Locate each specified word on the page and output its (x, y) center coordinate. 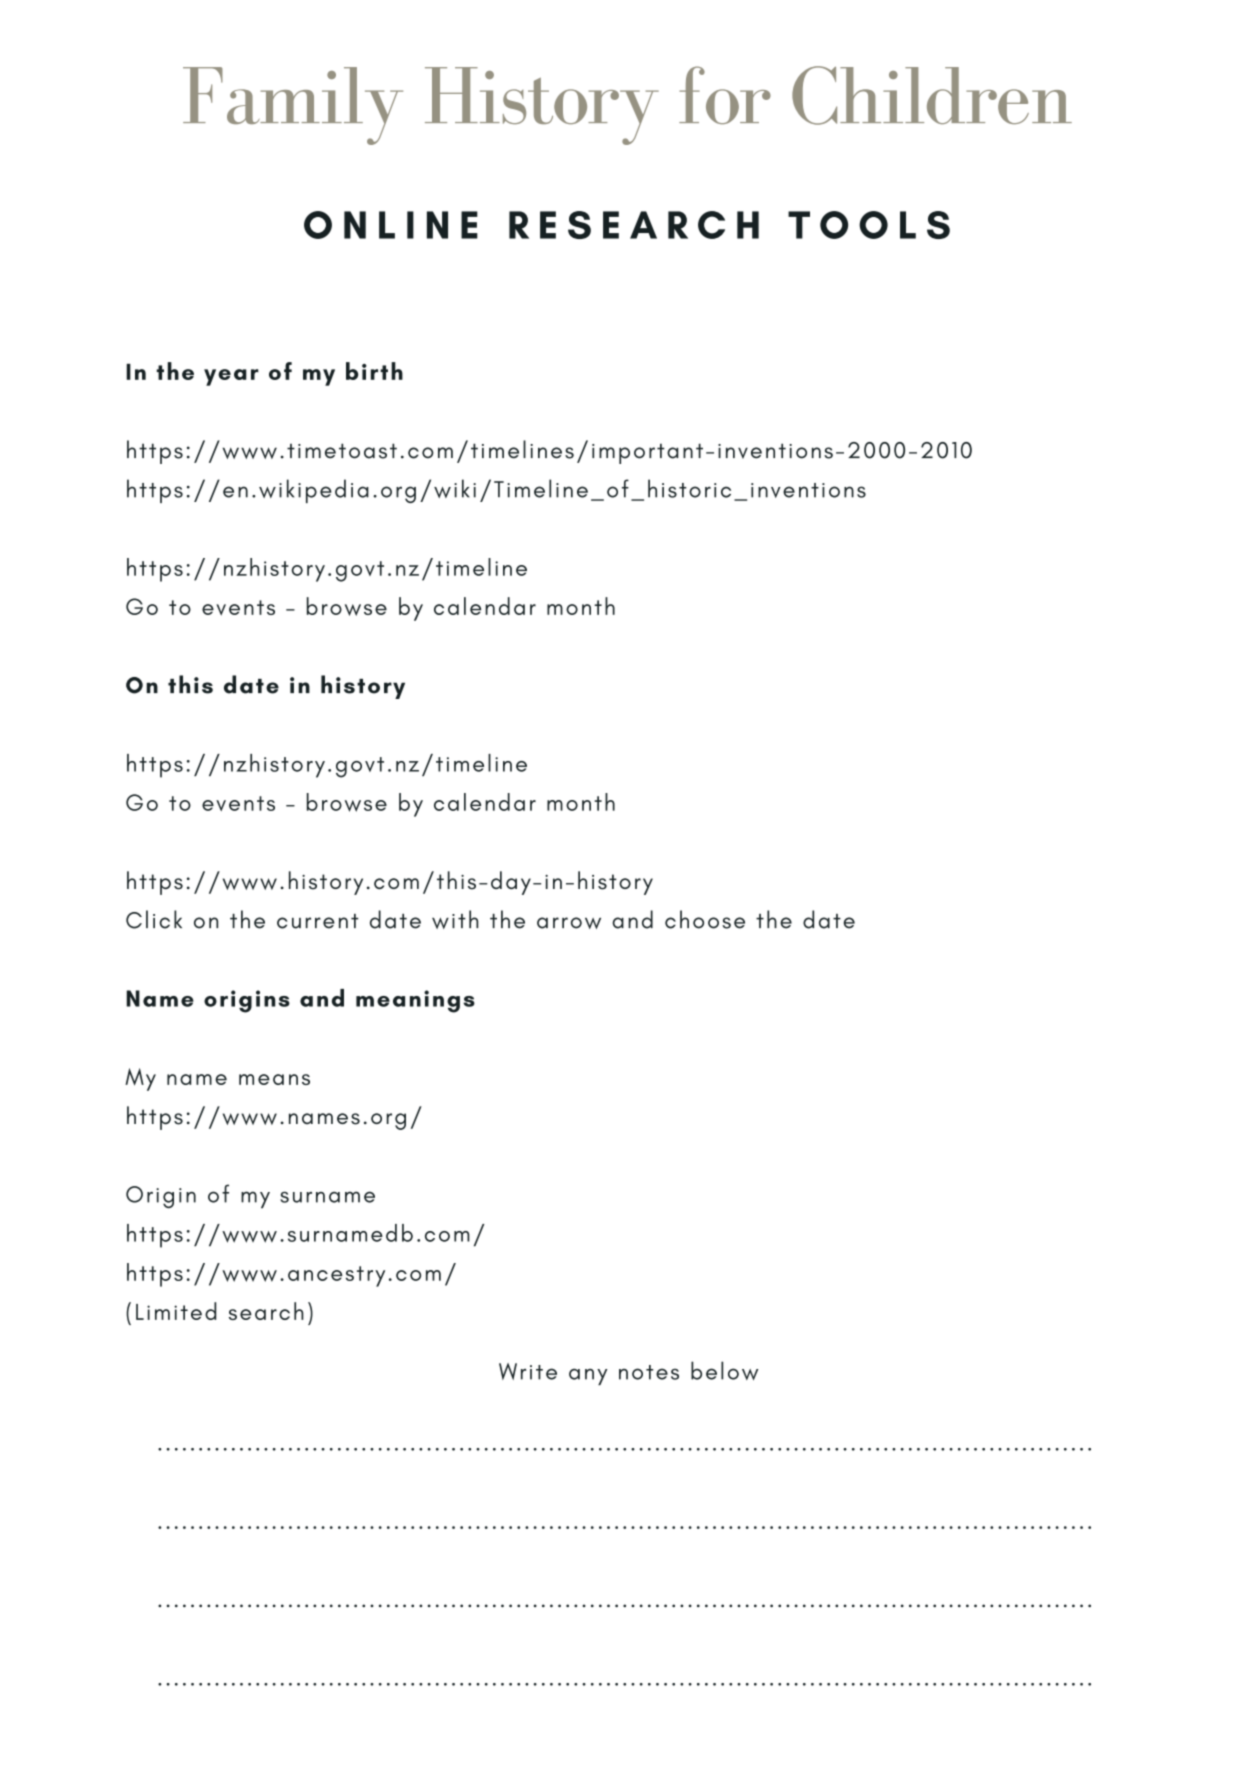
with (455, 919)
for (725, 95)
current (318, 921)
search (266, 1311)
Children (932, 95)
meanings (415, 1001)
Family (293, 106)
